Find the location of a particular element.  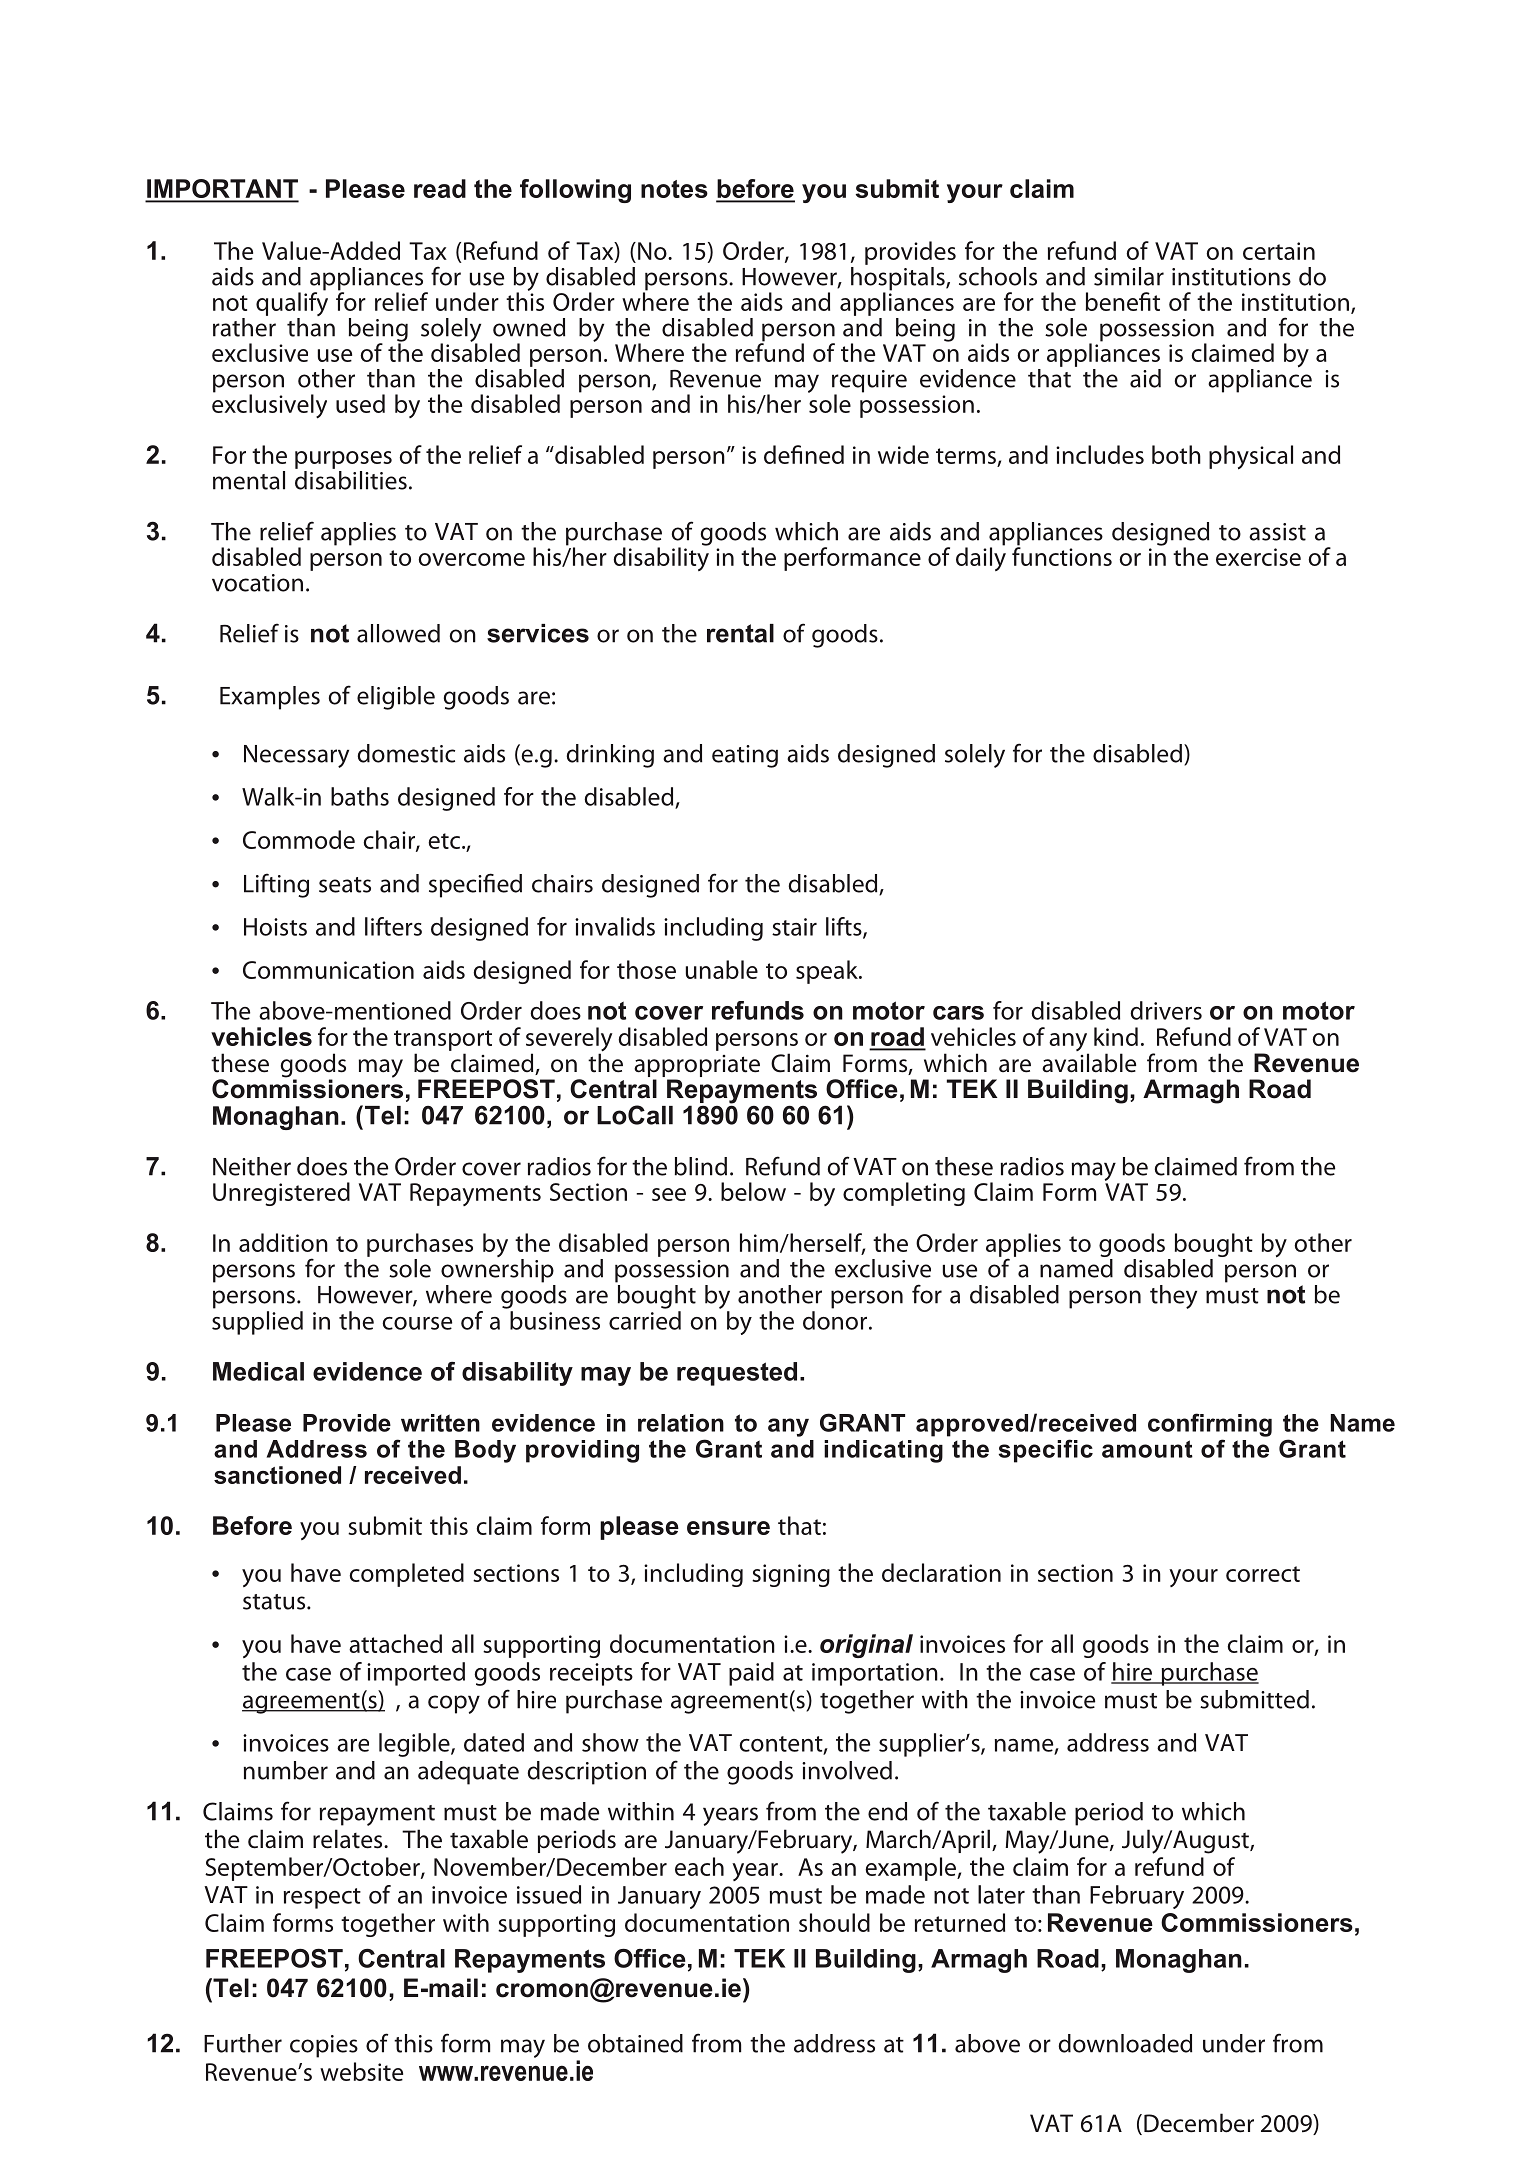

notes is located at coordinates (674, 189).
